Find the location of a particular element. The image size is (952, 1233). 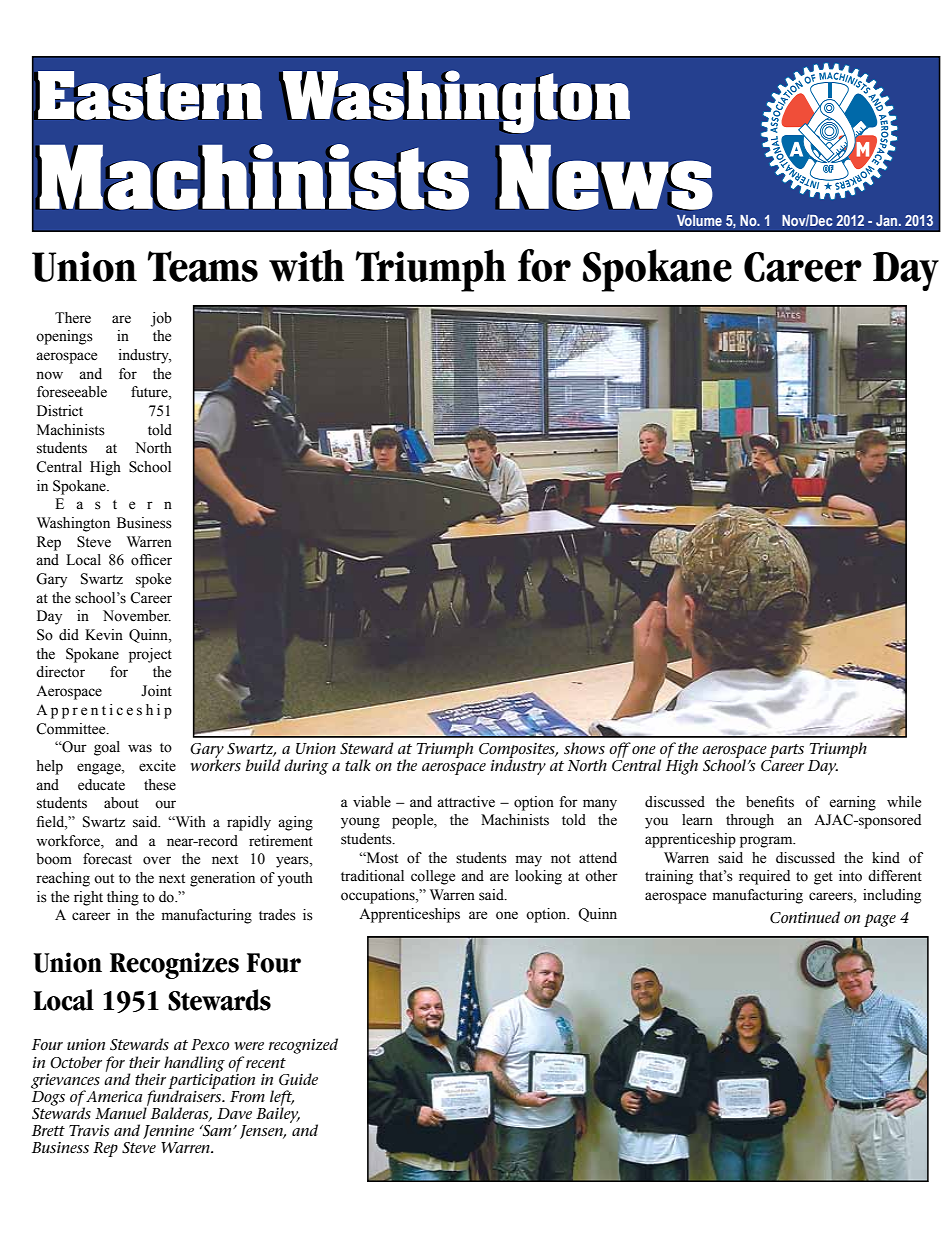

Volume is located at coordinates (699, 220).
